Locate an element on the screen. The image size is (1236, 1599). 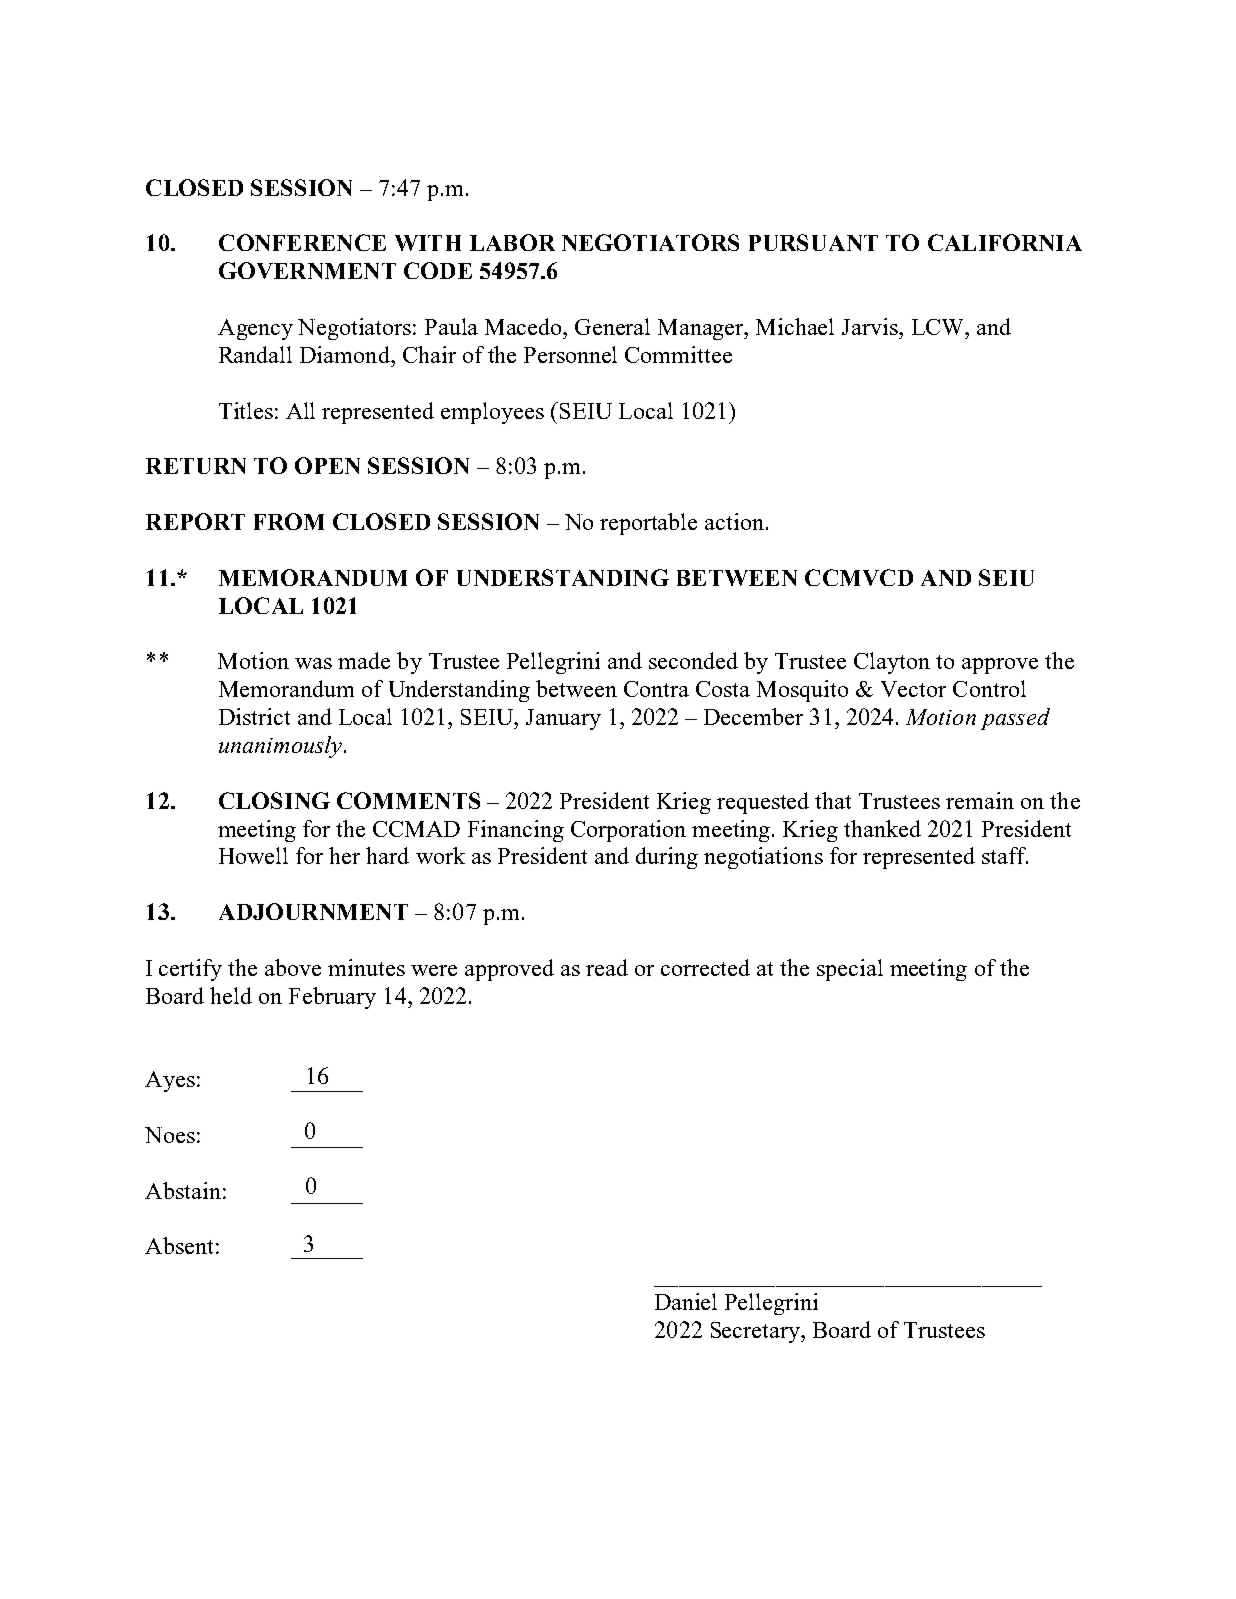
Clayton is located at coordinates (892, 663).
